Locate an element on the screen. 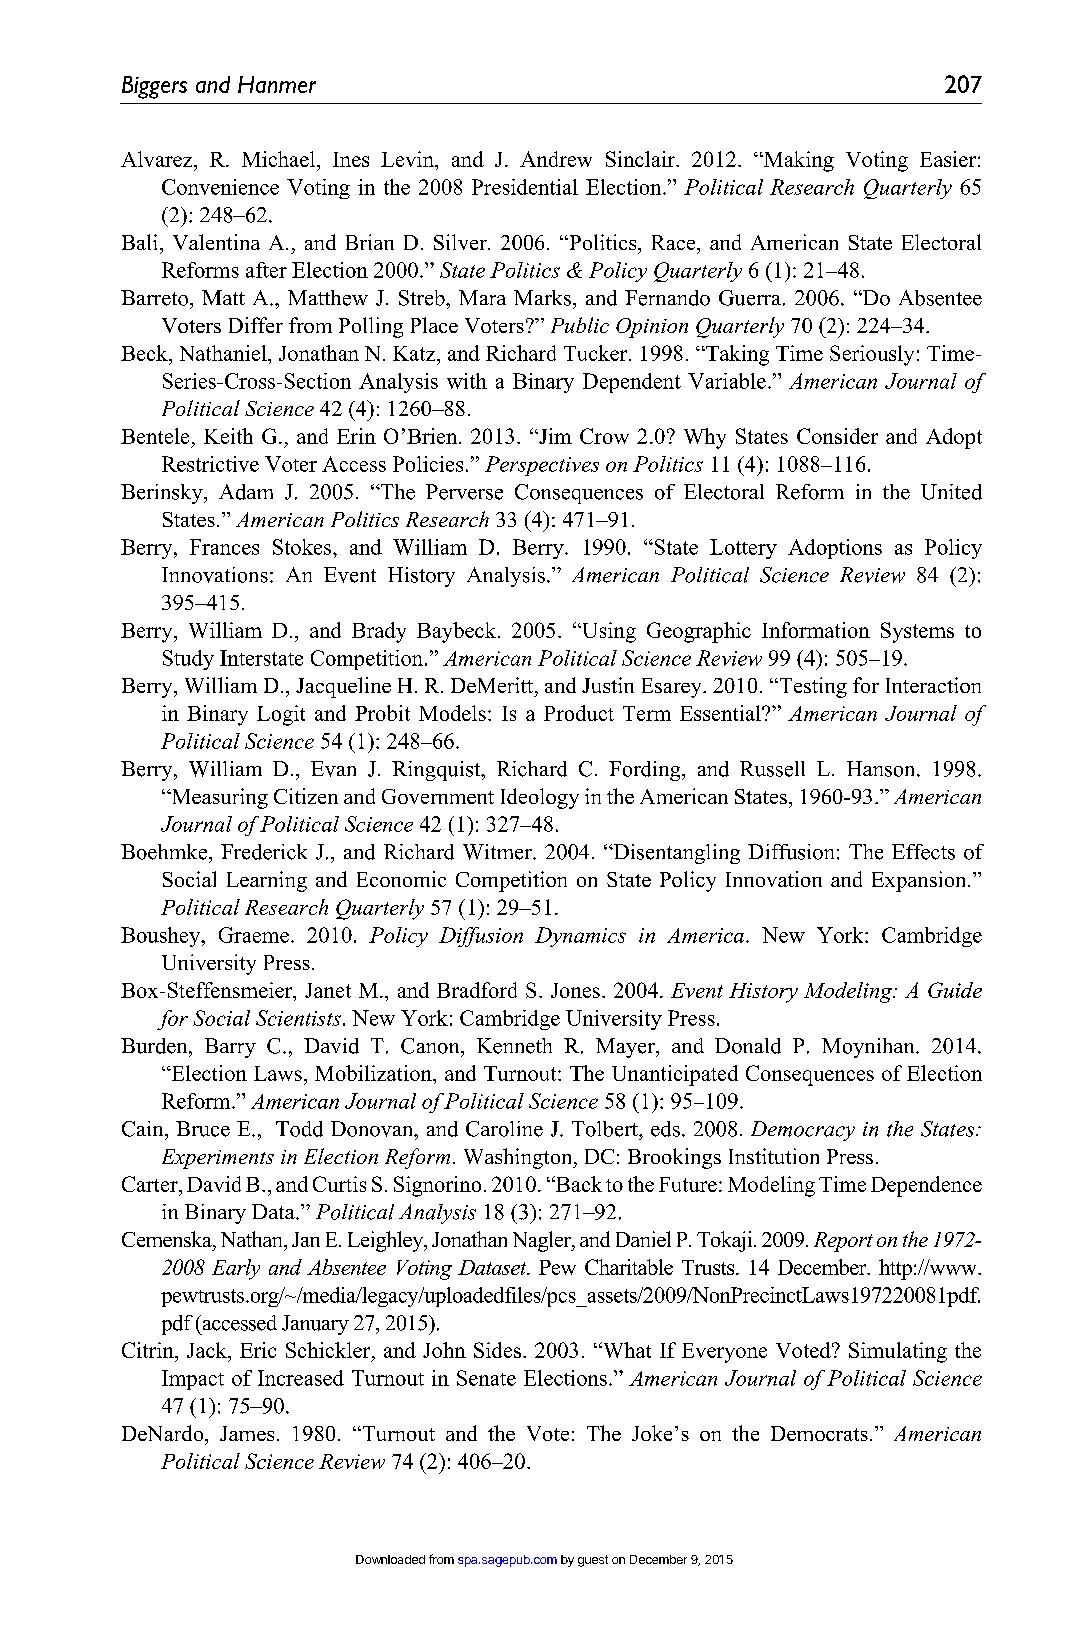  Convenience is located at coordinates (220, 187).
